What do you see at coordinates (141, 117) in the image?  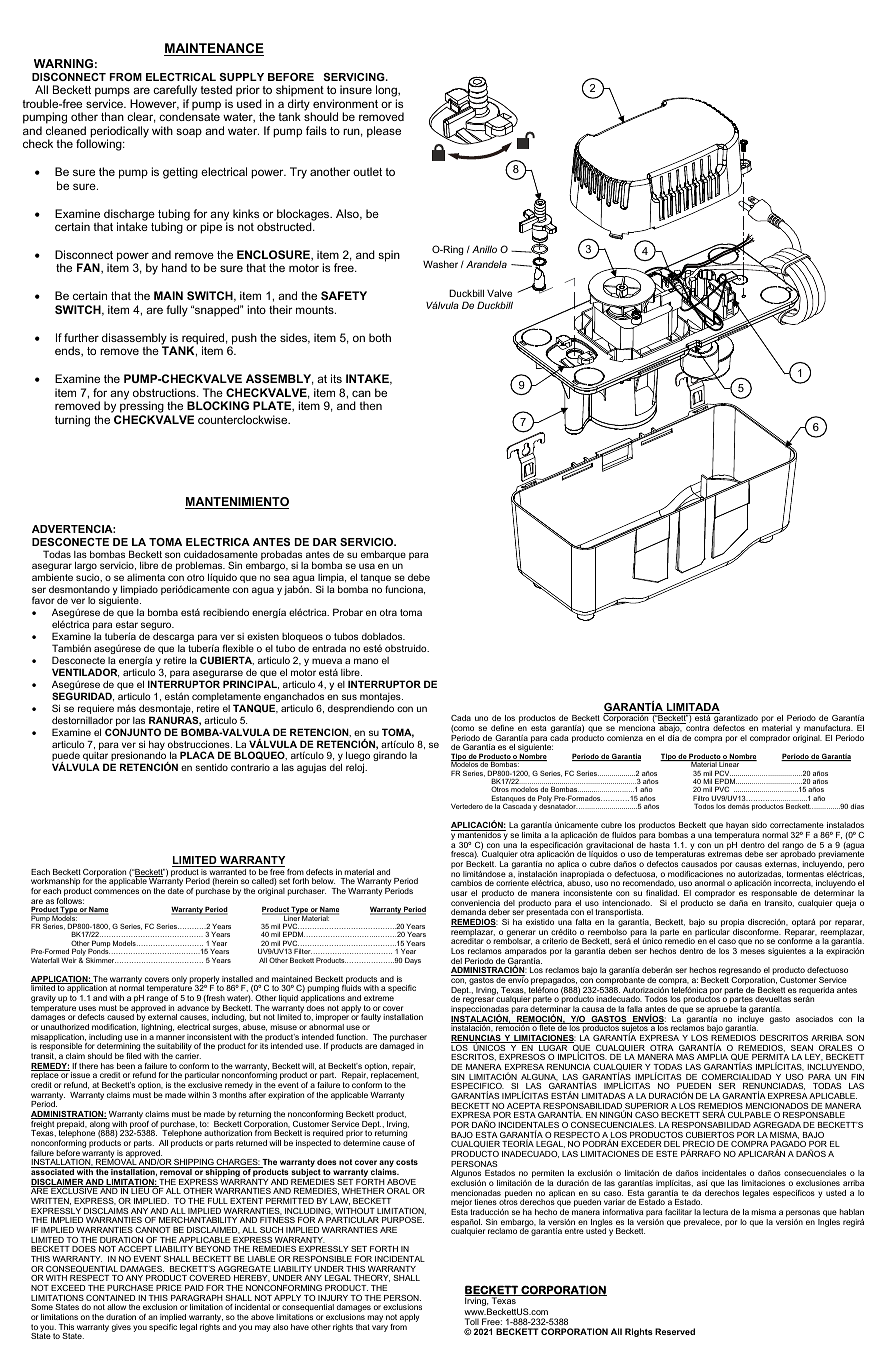 I see `clear` at bounding box center [141, 117].
